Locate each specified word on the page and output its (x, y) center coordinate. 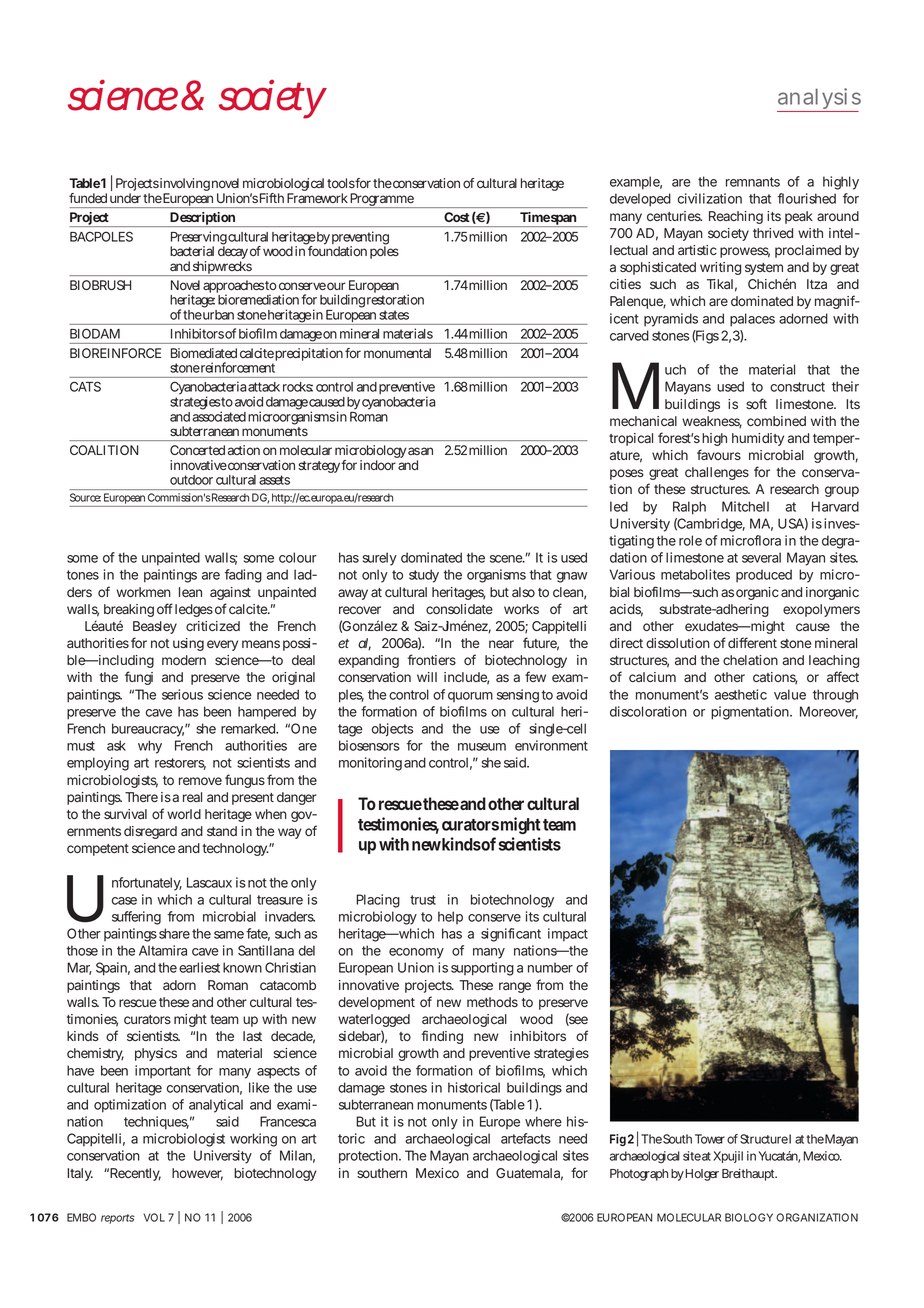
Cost (456, 217)
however (197, 1174)
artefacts (526, 1138)
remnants (753, 182)
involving (185, 186)
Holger (702, 1175)
